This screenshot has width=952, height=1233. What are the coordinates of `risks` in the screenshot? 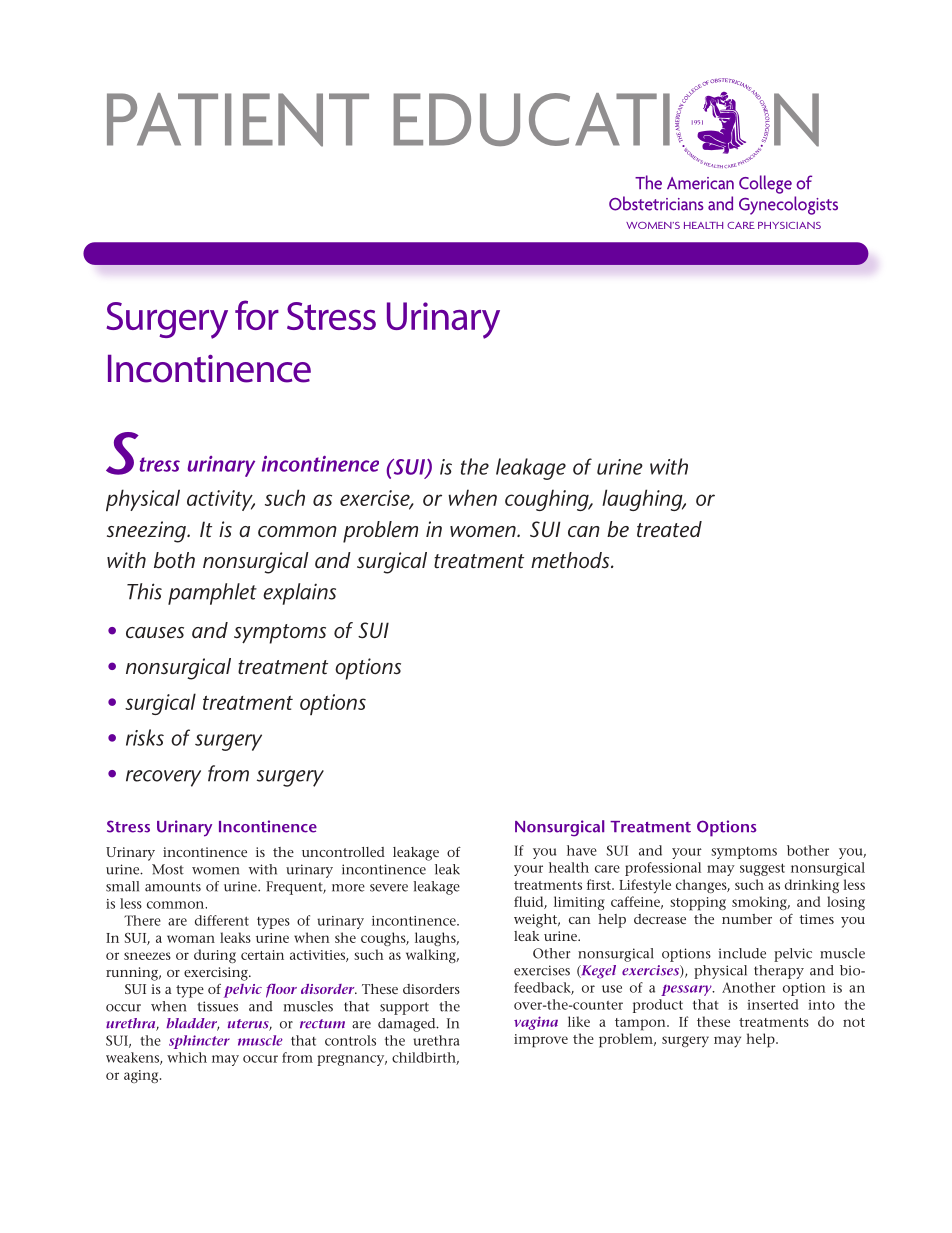 It's located at (145, 737).
